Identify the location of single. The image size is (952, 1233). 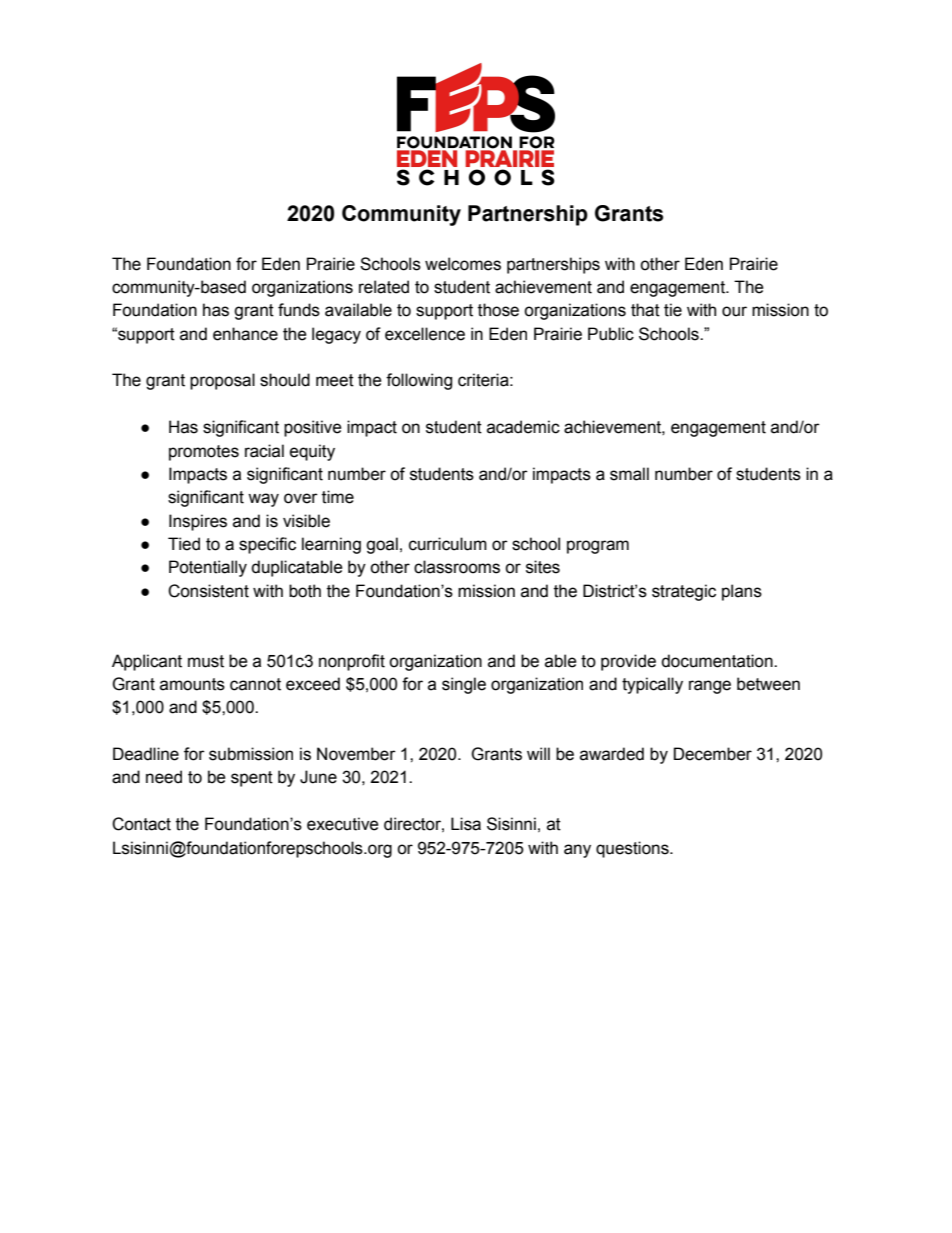
(464, 685).
